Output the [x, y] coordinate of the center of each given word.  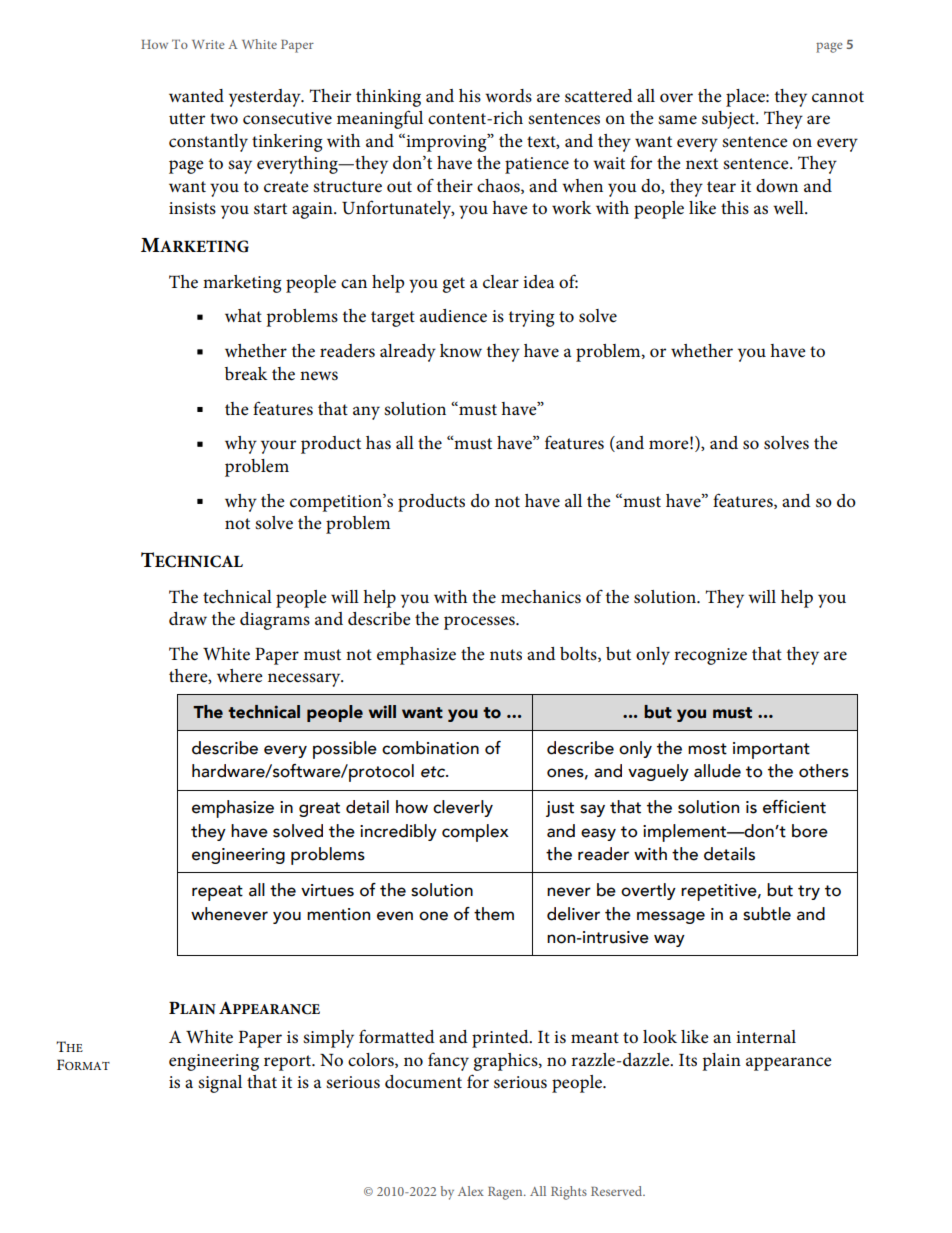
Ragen [506, 1193]
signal [220, 1084]
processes [480, 623]
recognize [710, 656]
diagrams [275, 621]
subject [729, 120]
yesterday [266, 98]
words [508, 96]
